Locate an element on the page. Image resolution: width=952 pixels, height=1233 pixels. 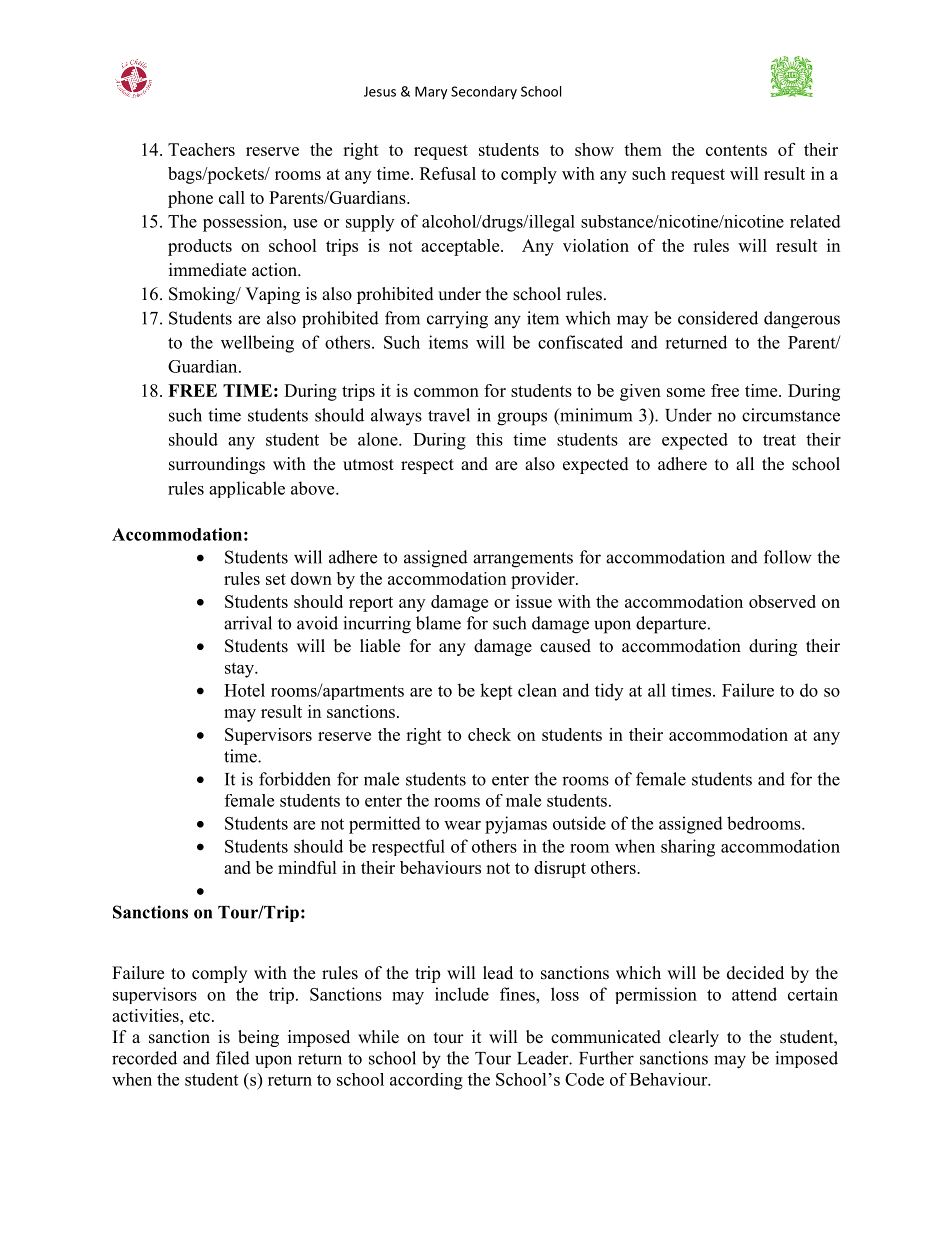
according is located at coordinates (426, 1081).
